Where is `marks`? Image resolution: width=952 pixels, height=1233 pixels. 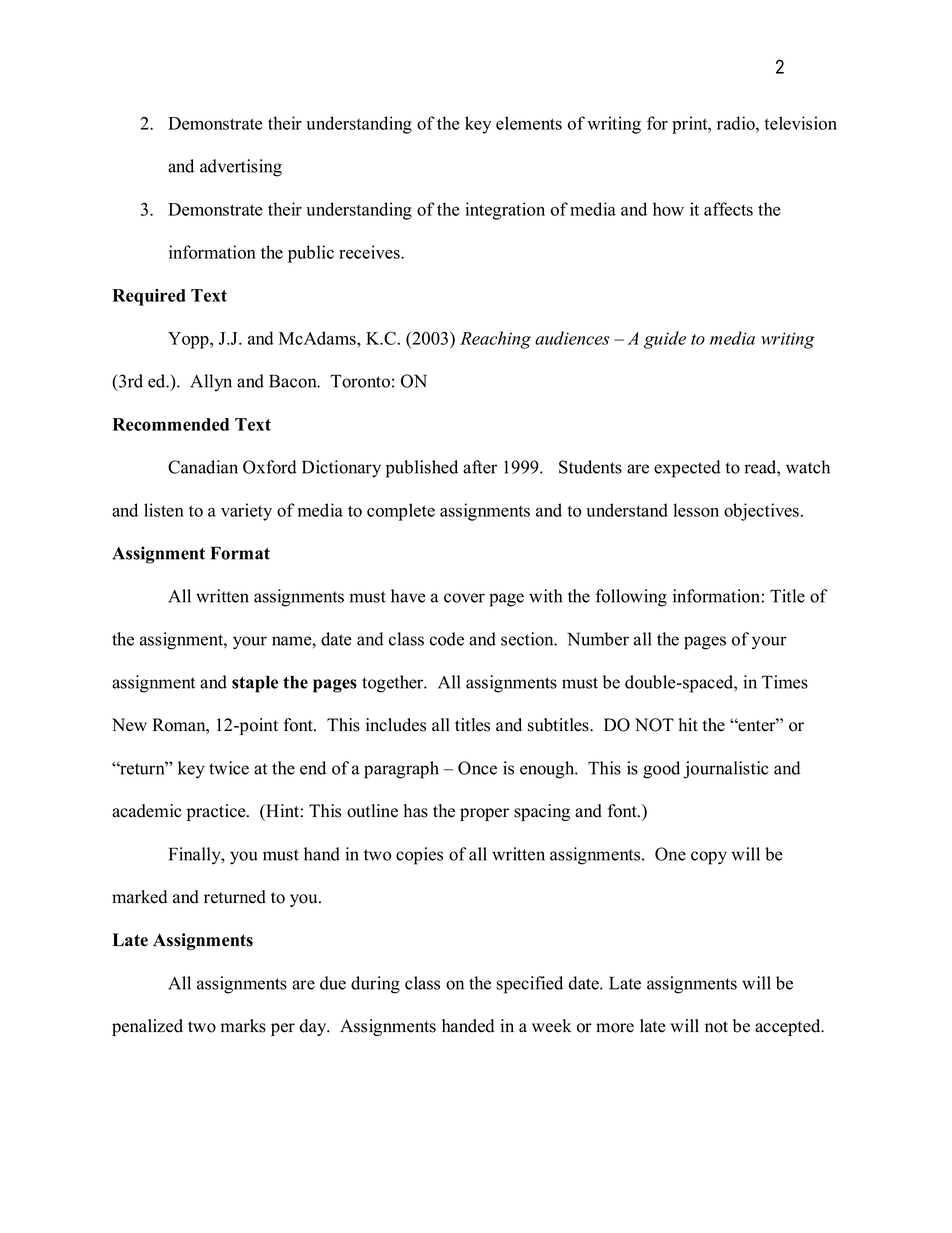
marks is located at coordinates (243, 1026).
